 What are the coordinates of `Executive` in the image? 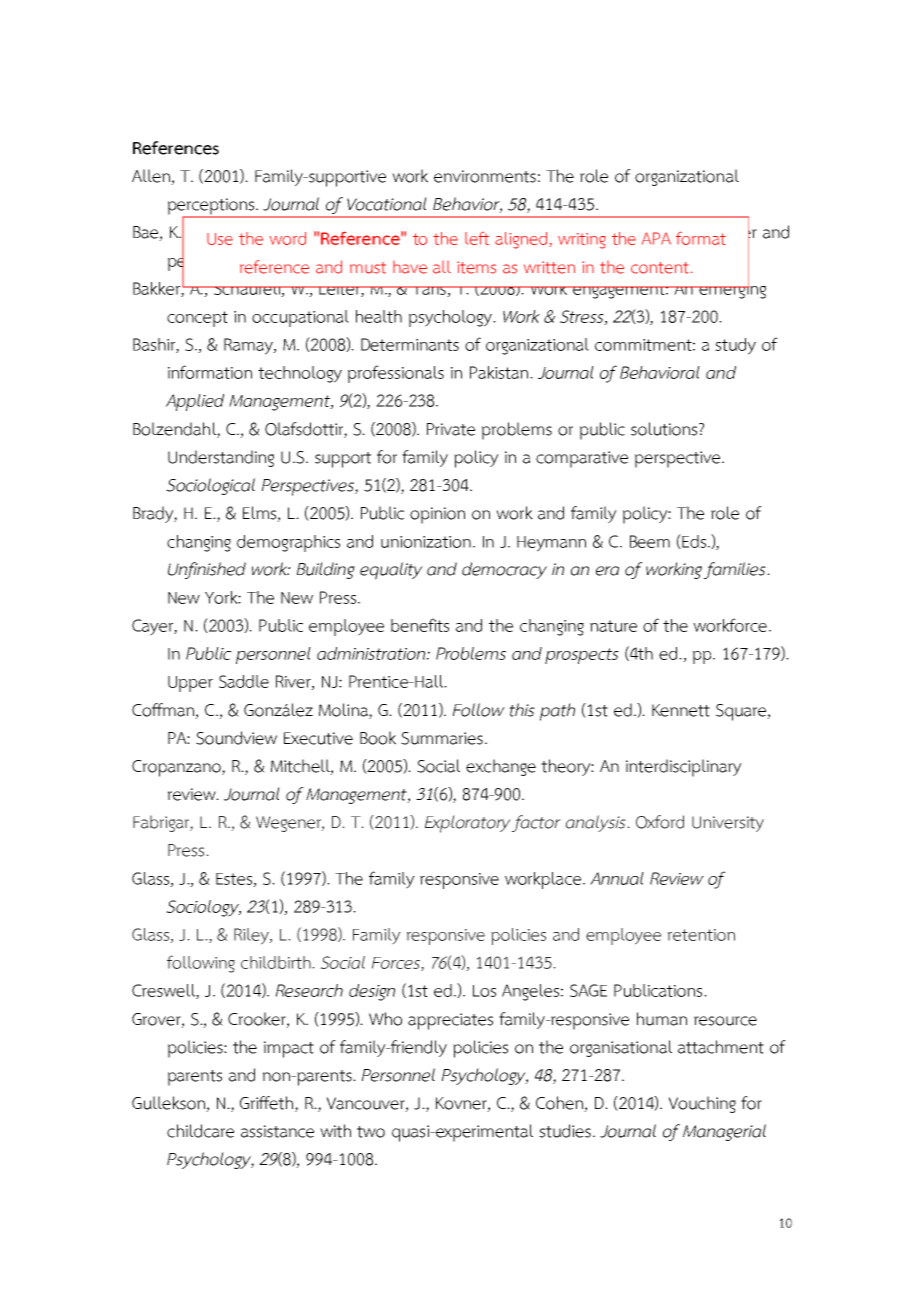 It's located at (318, 738).
